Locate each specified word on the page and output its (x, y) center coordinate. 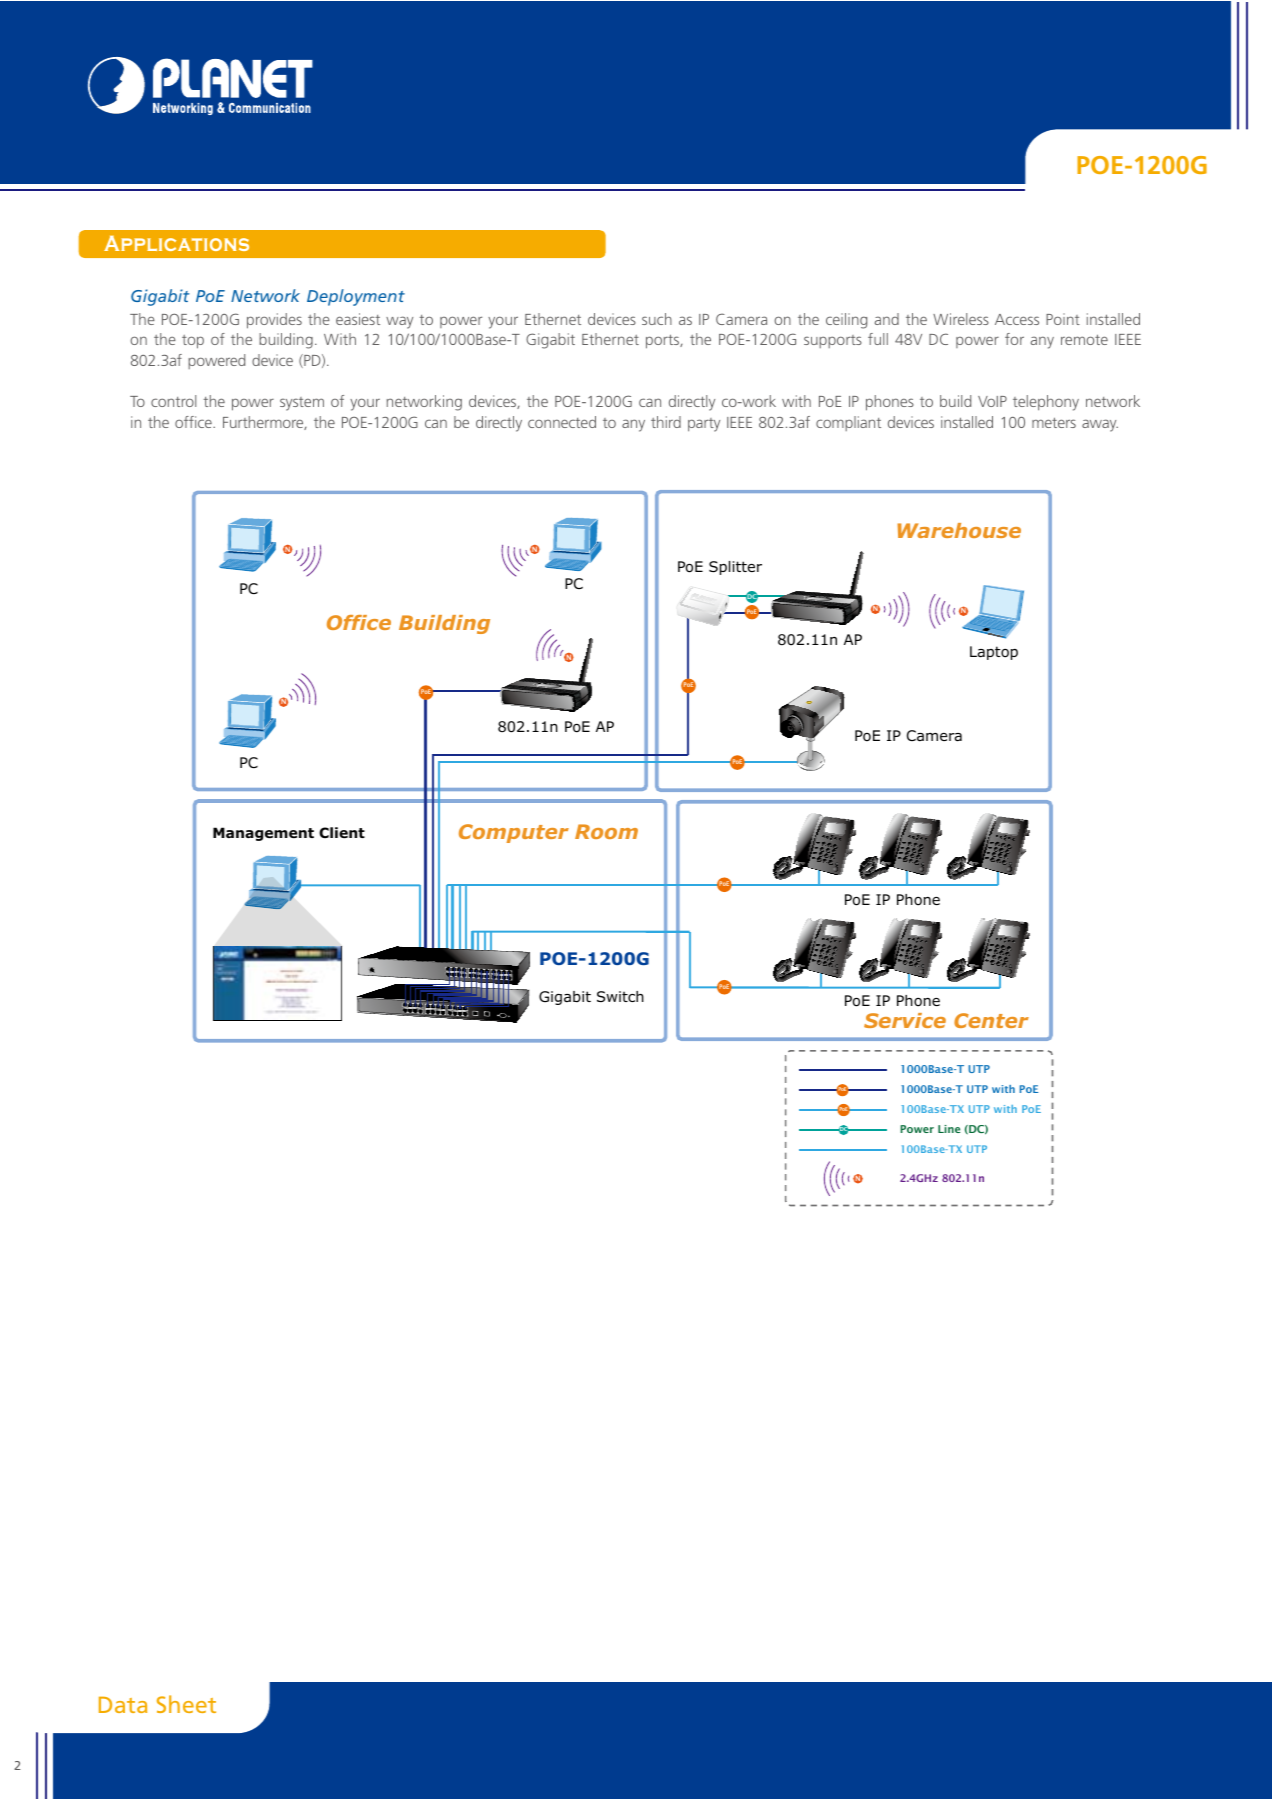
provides (274, 321)
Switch (620, 996)
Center (991, 1020)
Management (263, 834)
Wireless (961, 319)
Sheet (186, 1704)
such (657, 319)
